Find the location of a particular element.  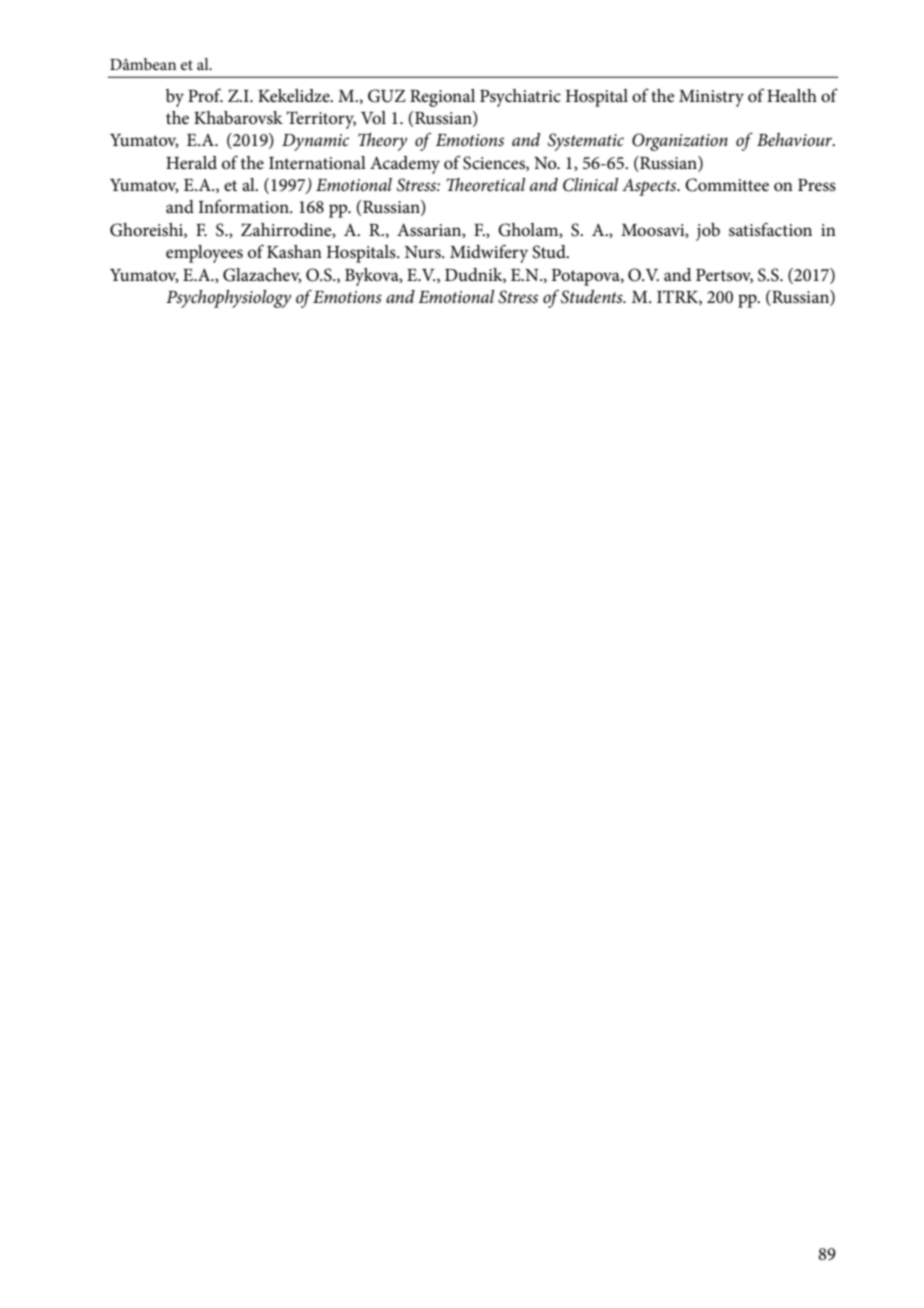

Midwifery is located at coordinates (489, 253).
